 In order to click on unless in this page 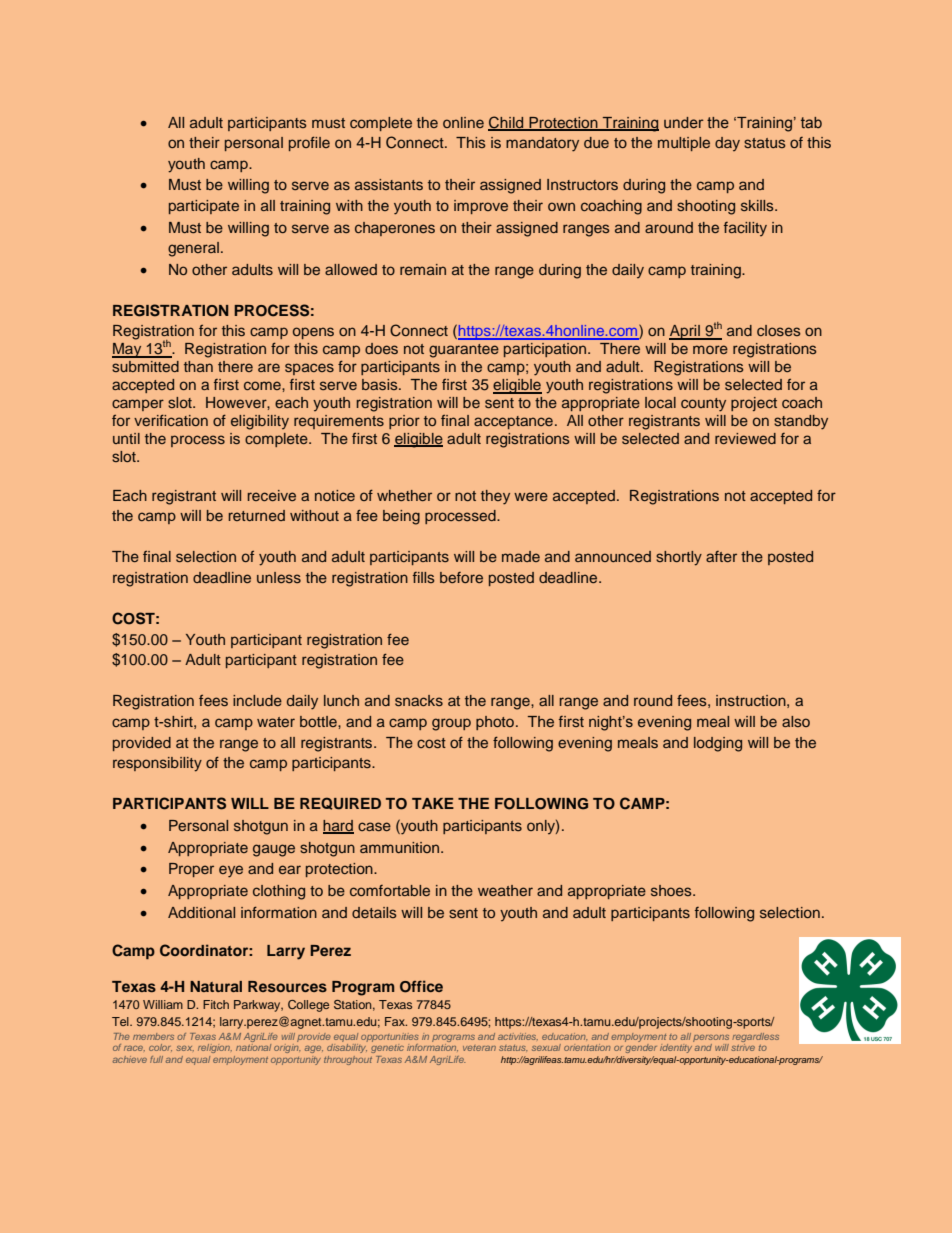, I will do `click(279, 577)`.
